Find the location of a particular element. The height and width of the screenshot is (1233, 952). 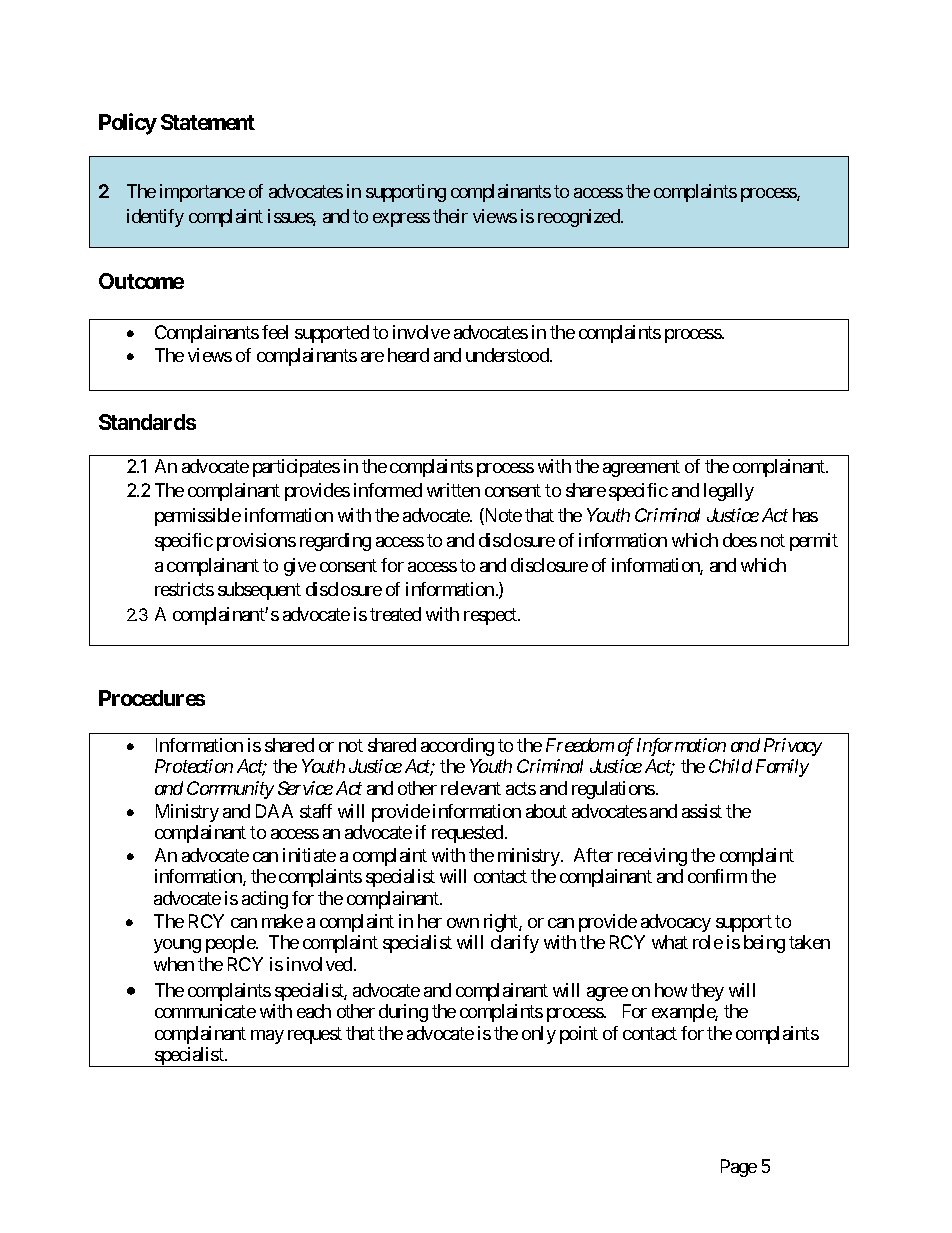

their is located at coordinates (450, 216).
